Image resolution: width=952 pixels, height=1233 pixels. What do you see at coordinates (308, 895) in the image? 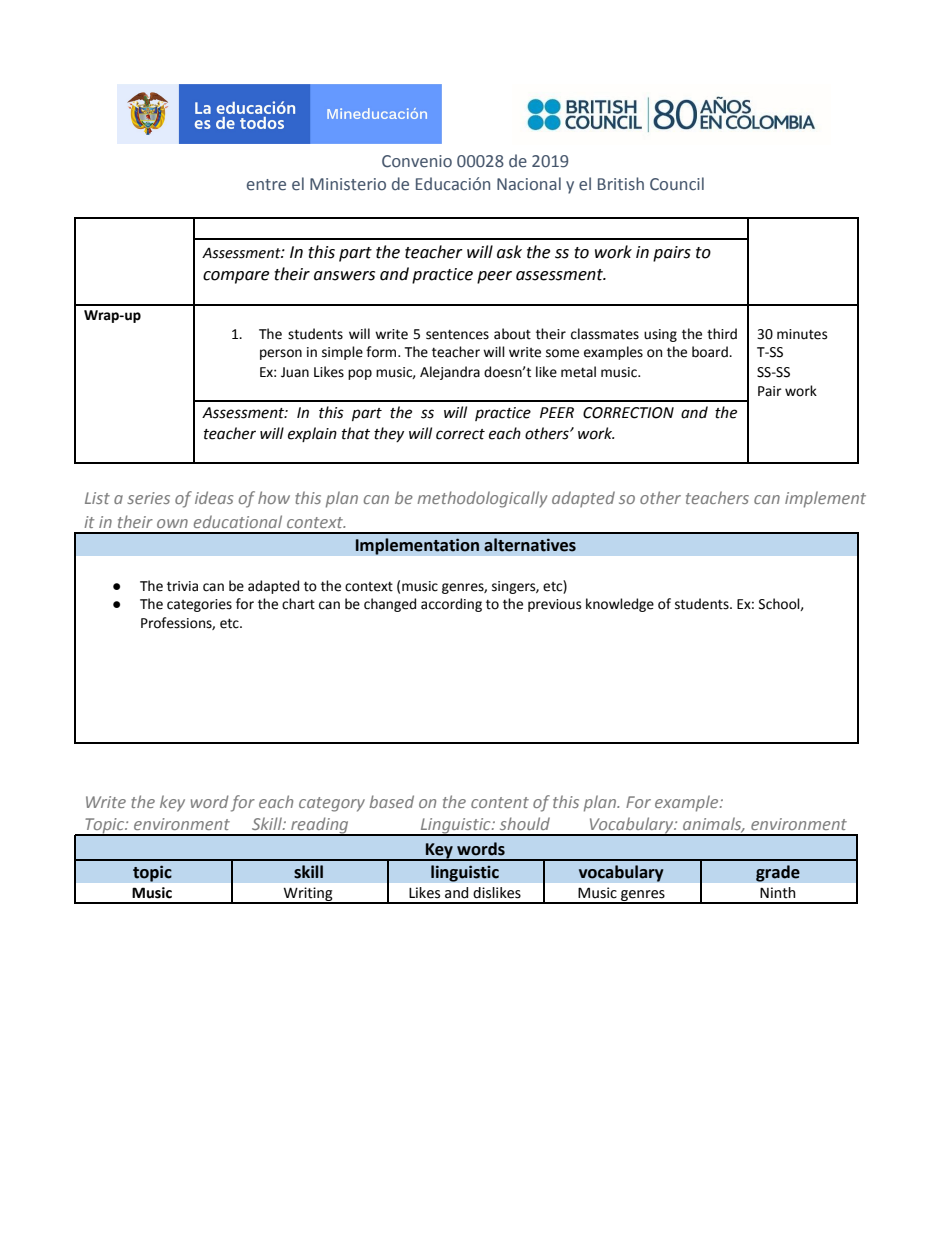
I see `Writing` at bounding box center [308, 895].
